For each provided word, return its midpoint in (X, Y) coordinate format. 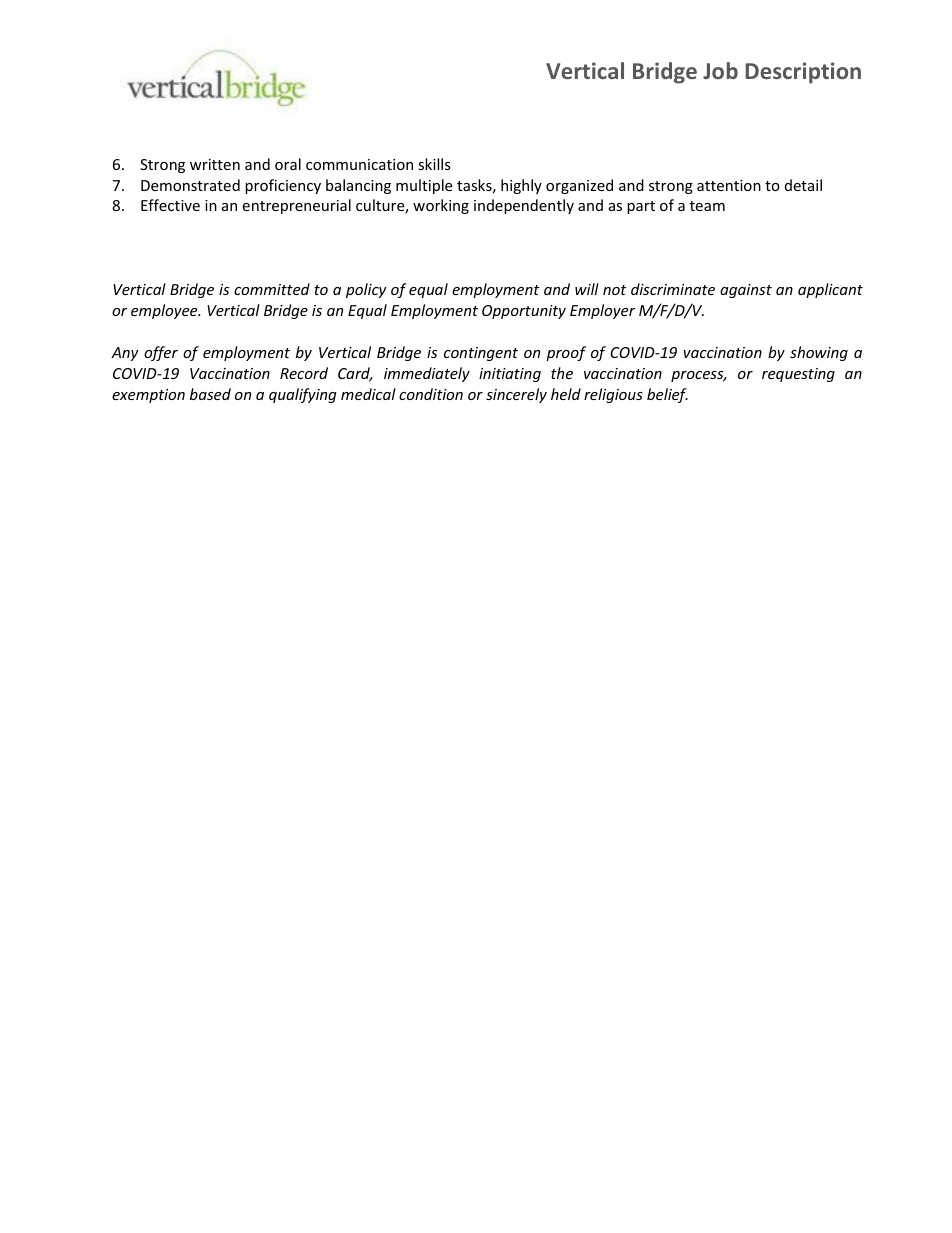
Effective (170, 205)
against (746, 291)
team (707, 206)
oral (288, 164)
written (215, 164)
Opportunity (524, 312)
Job (720, 70)
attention (729, 185)
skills (434, 164)
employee (165, 311)
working (441, 206)
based (210, 394)
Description (803, 73)
